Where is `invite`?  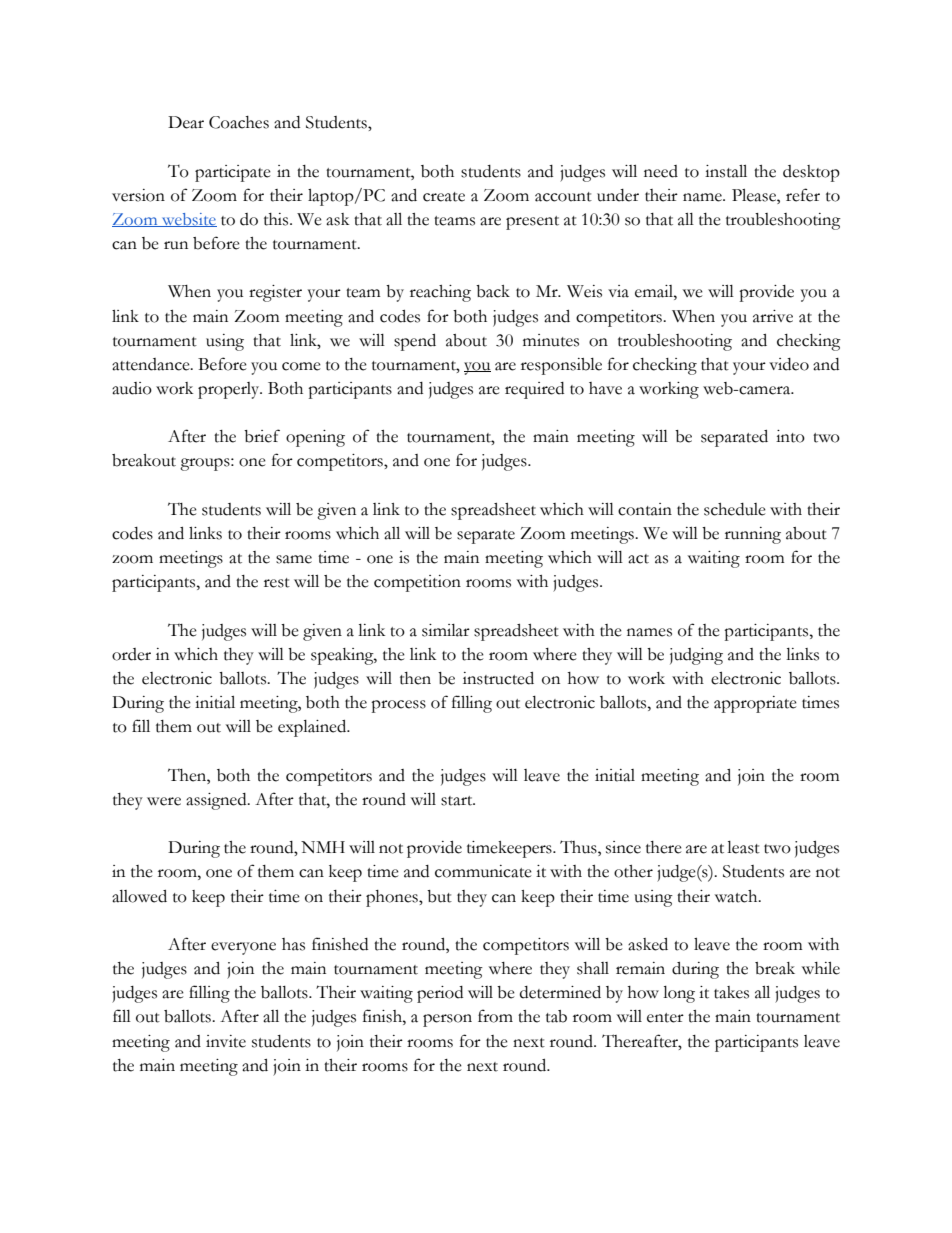 invite is located at coordinates (226, 1041).
